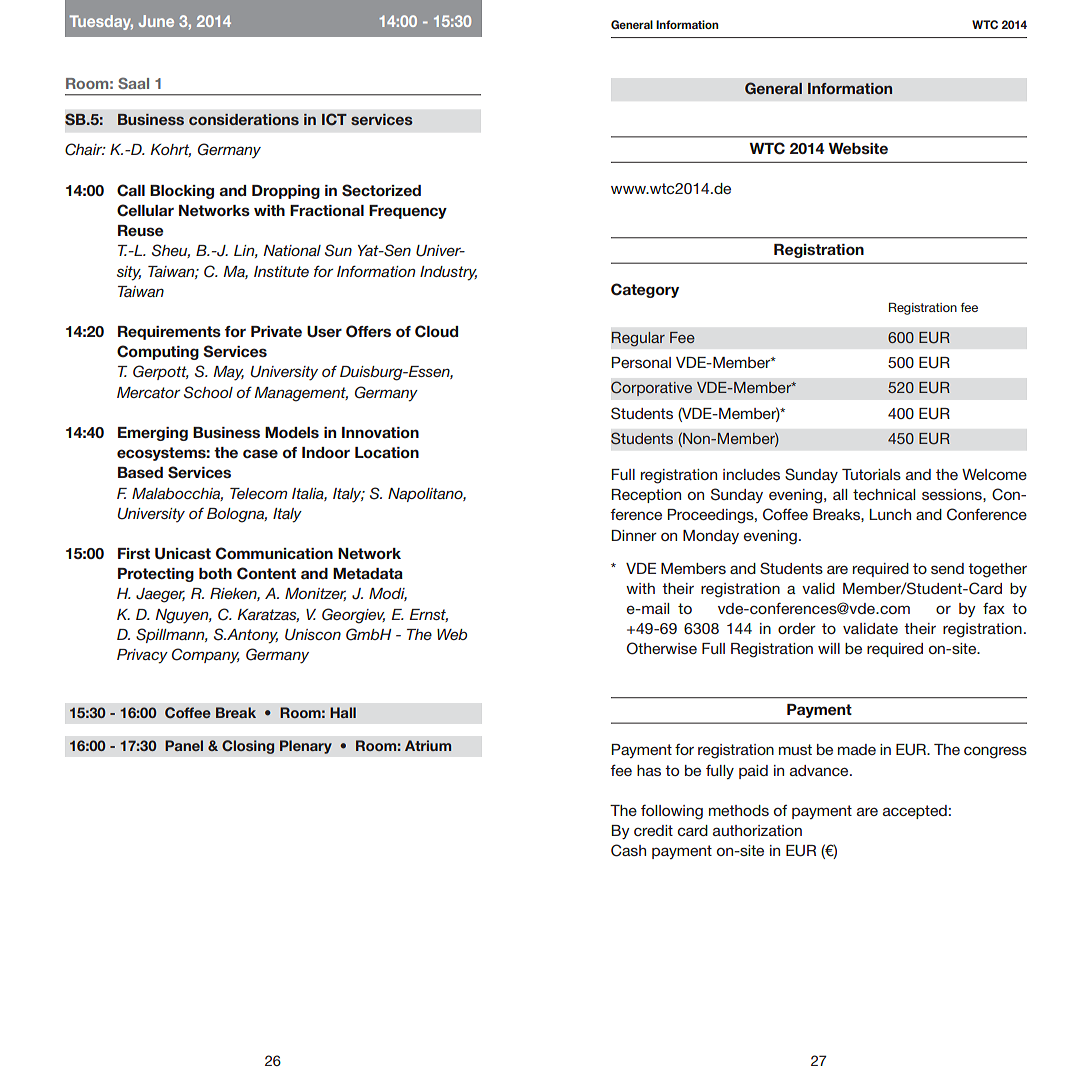 This screenshot has height=1092, width=1092. What do you see at coordinates (169, 333) in the screenshot?
I see `Requirements` at bounding box center [169, 333].
